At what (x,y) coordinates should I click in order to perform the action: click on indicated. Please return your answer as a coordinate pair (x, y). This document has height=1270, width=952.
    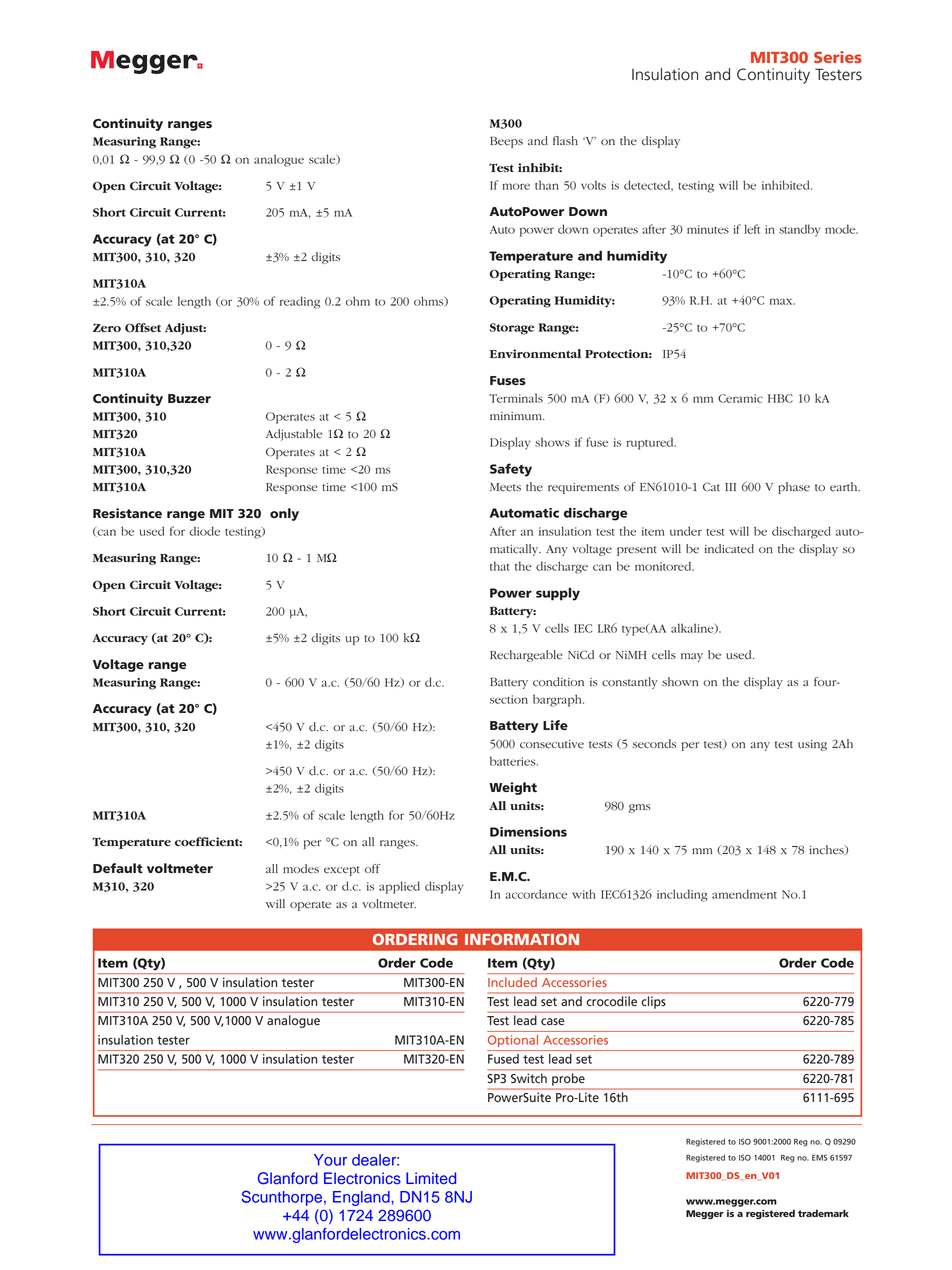
    Looking at the image, I should click on (729, 549).
